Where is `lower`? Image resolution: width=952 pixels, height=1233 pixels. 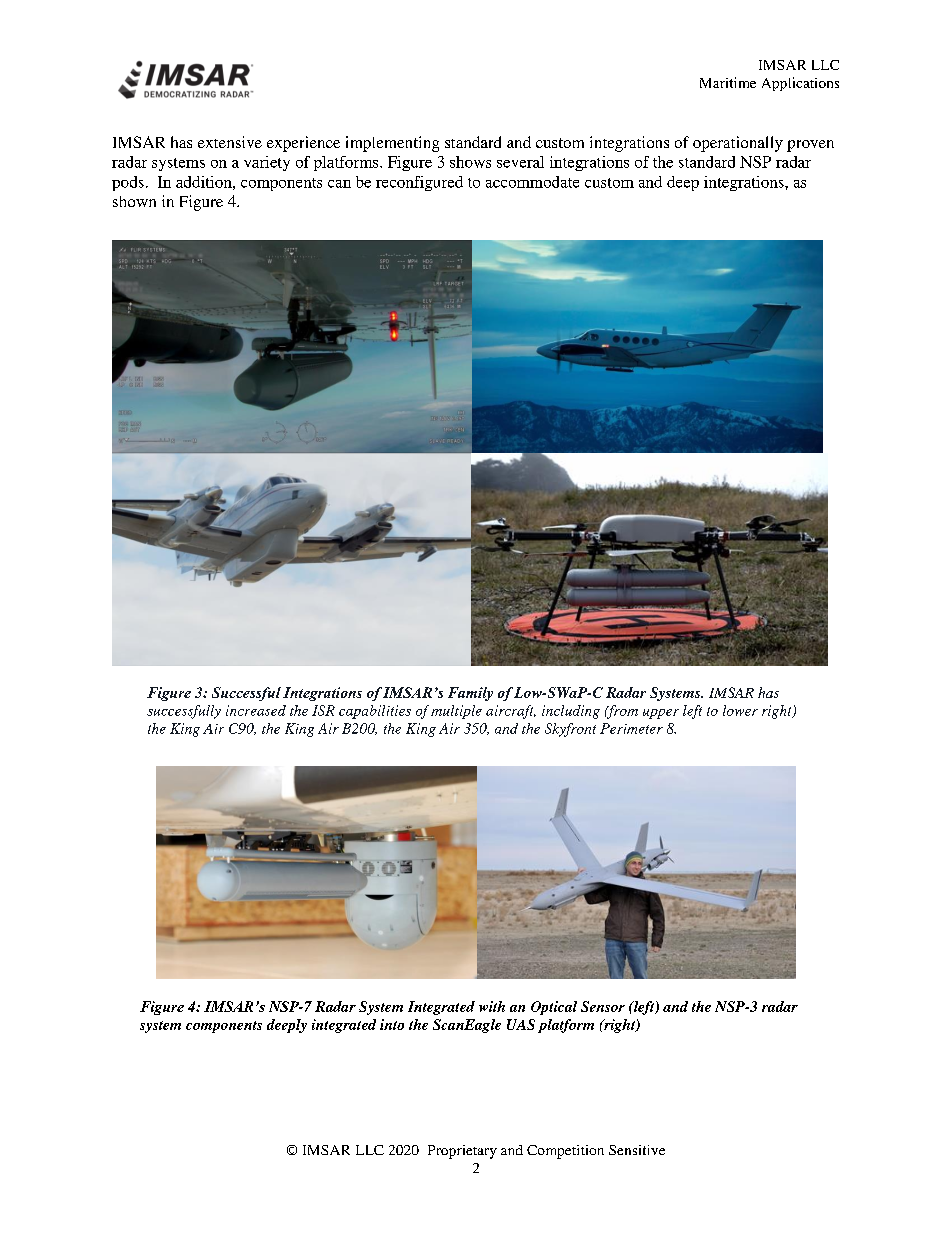 lower is located at coordinates (740, 710).
